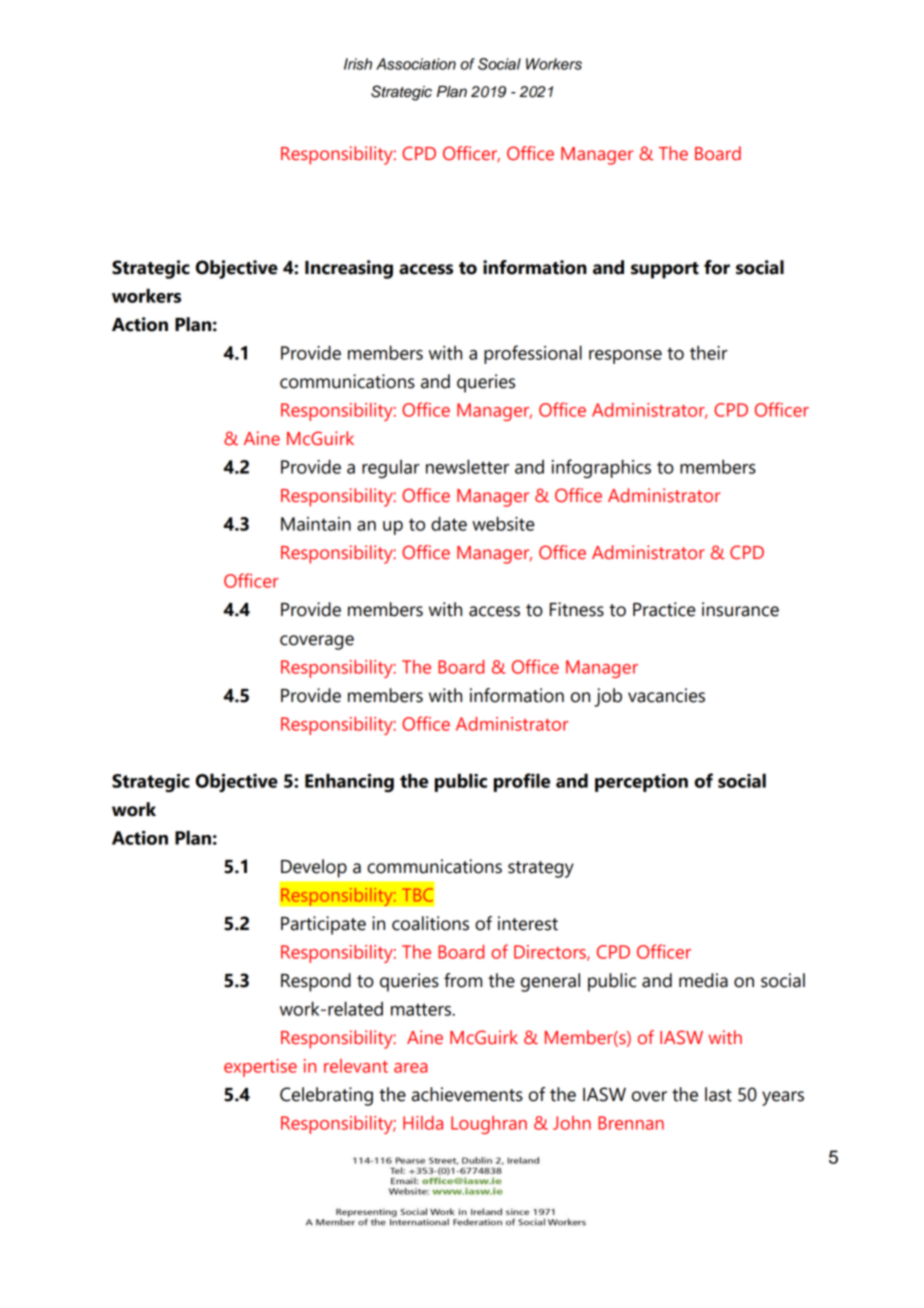 Image resolution: width=924 pixels, height=1308 pixels. I want to click on achievements, so click(467, 1094).
